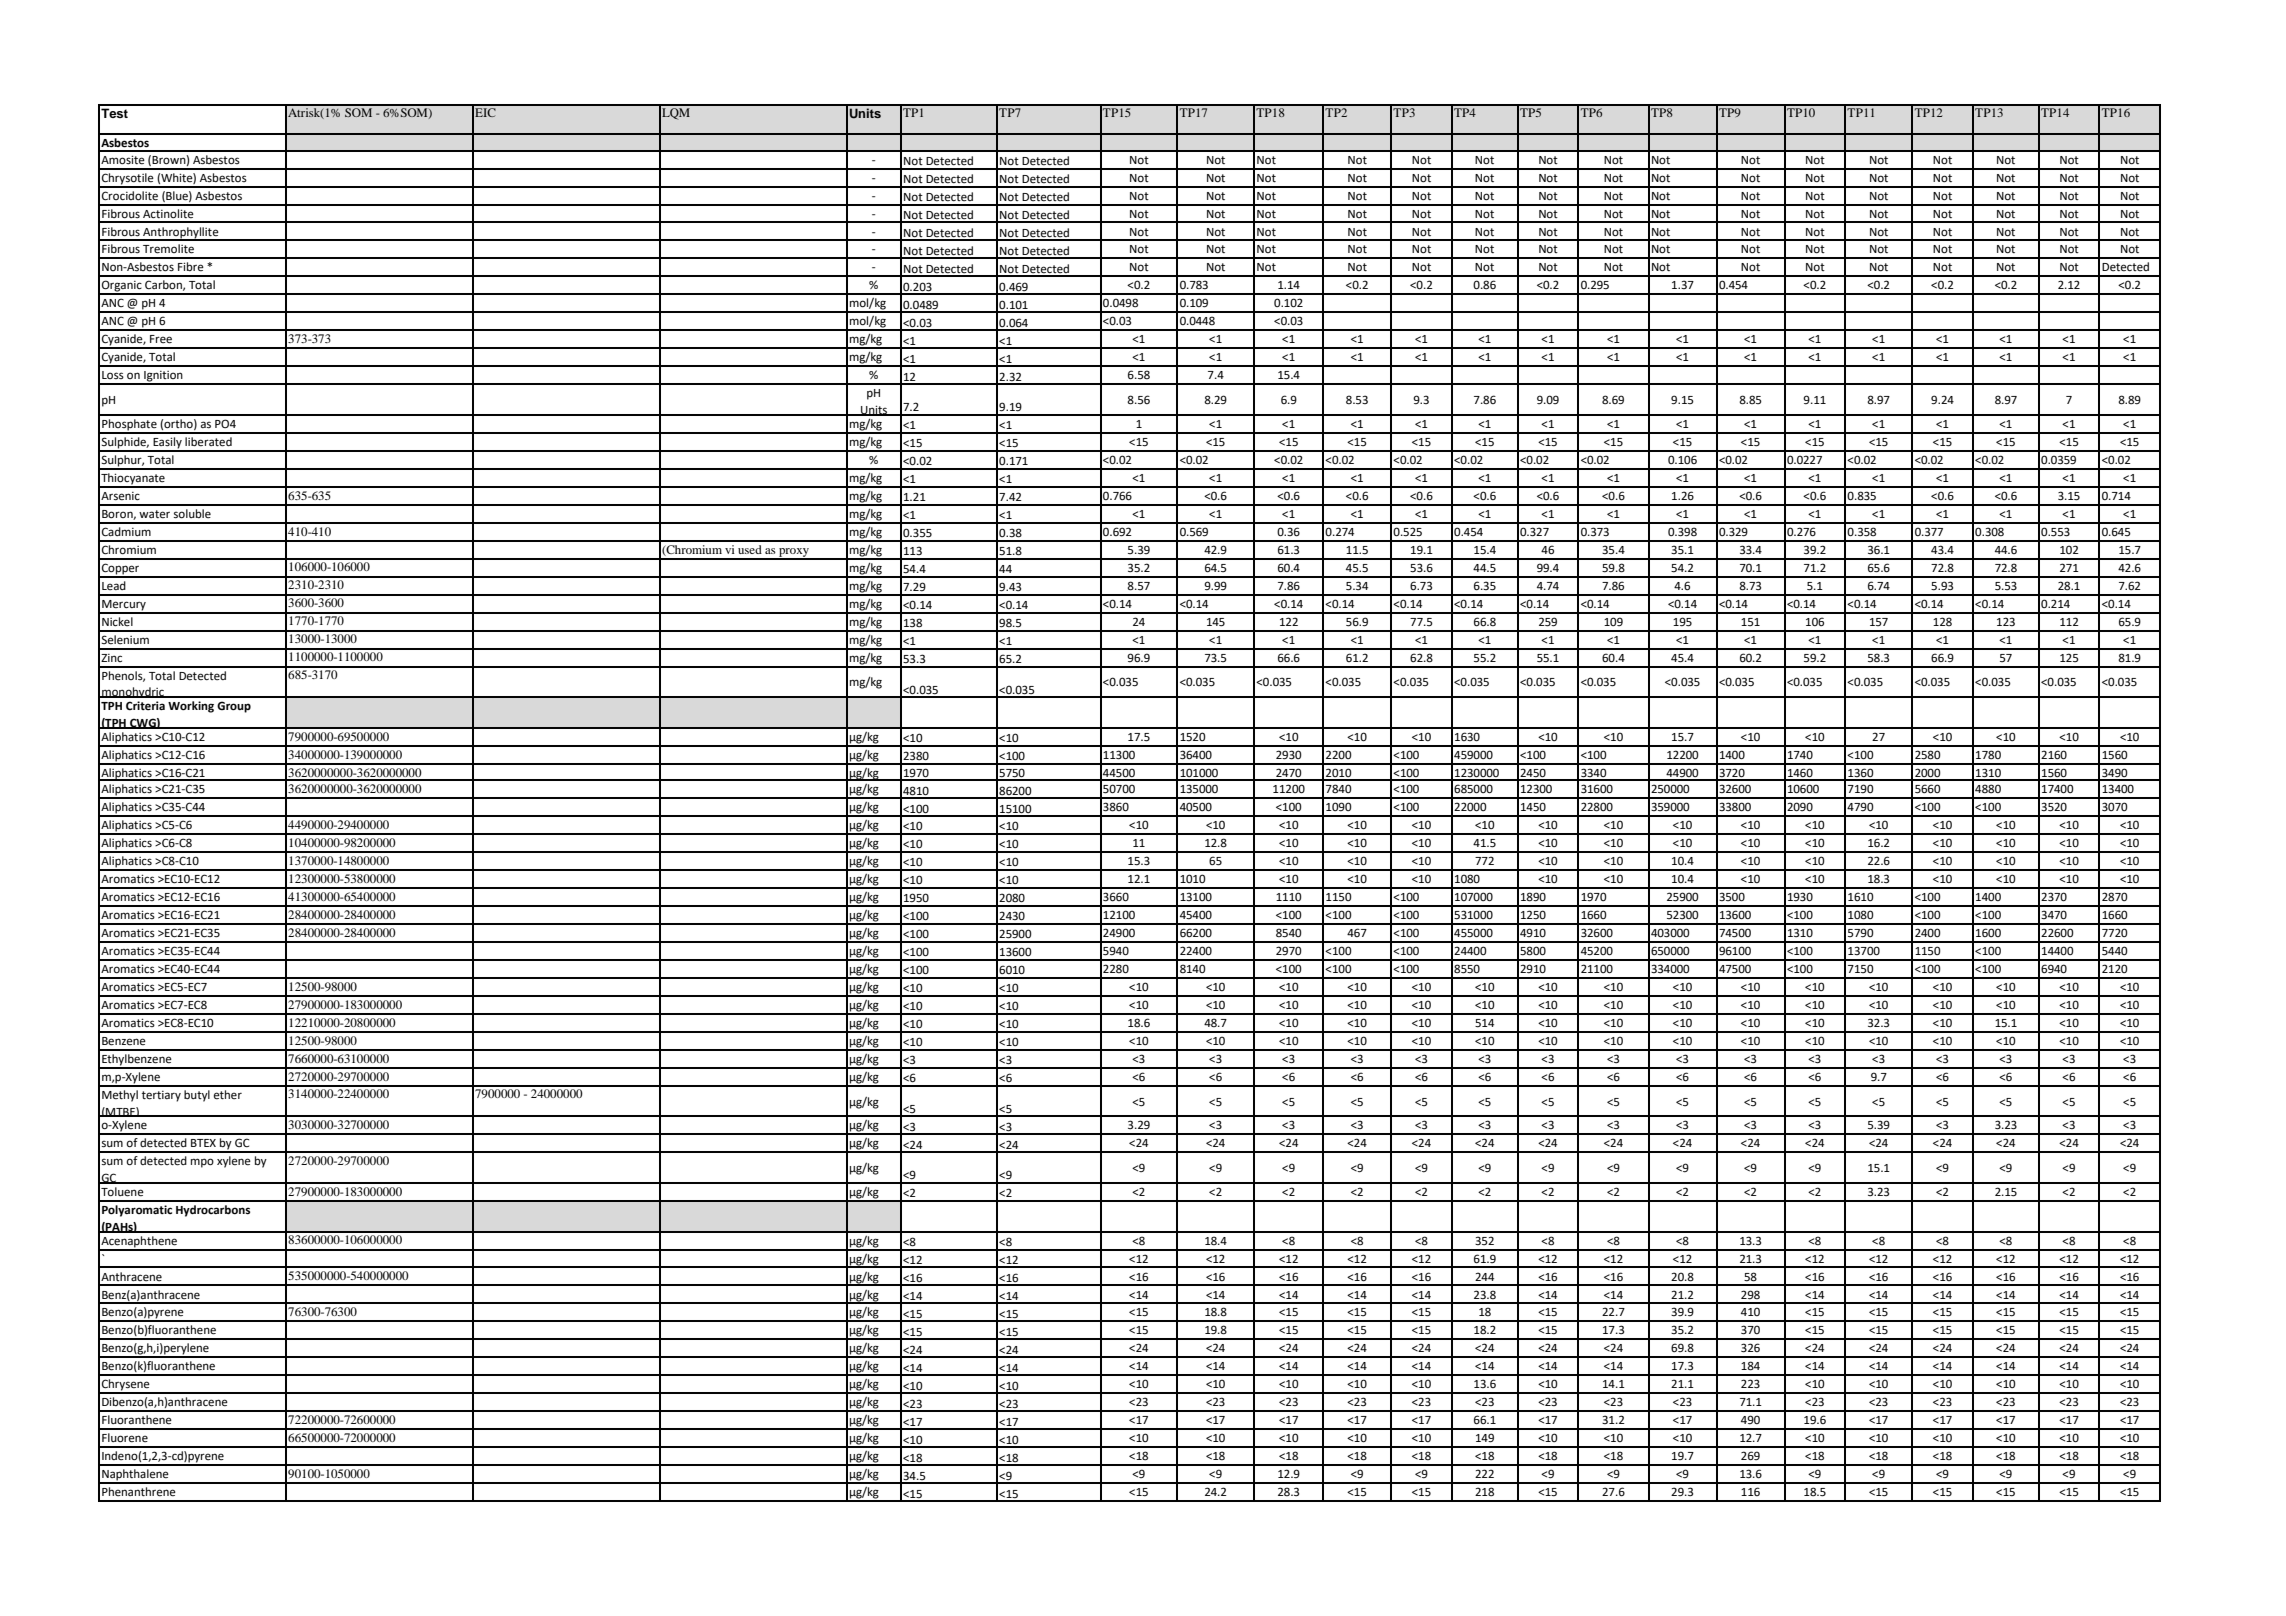 This document has height=1616, width=2286. I want to click on tertiary, so click(161, 1096).
